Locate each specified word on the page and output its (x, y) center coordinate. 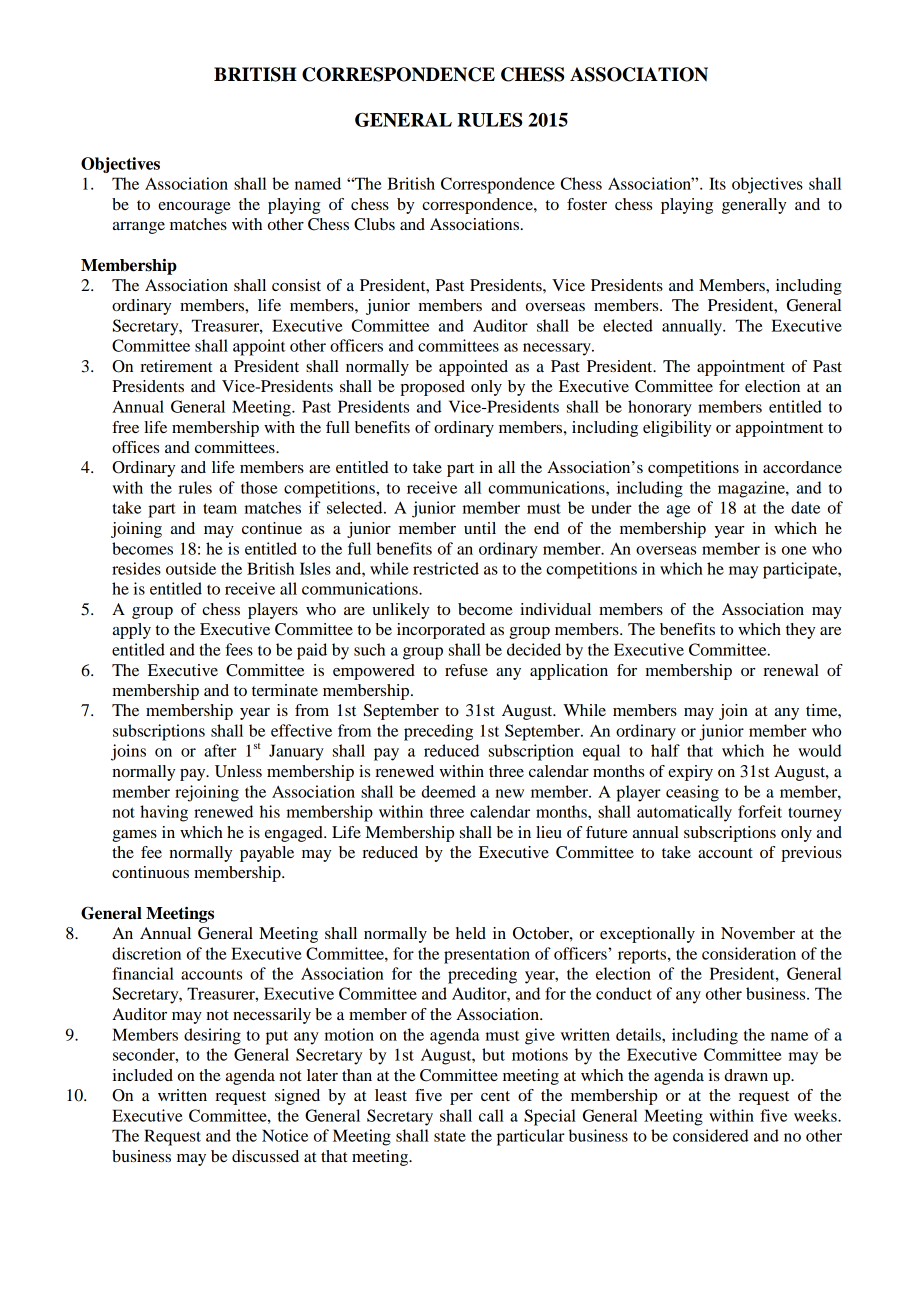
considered (711, 1135)
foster (587, 204)
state (450, 1136)
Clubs (374, 224)
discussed (265, 1156)
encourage (194, 208)
